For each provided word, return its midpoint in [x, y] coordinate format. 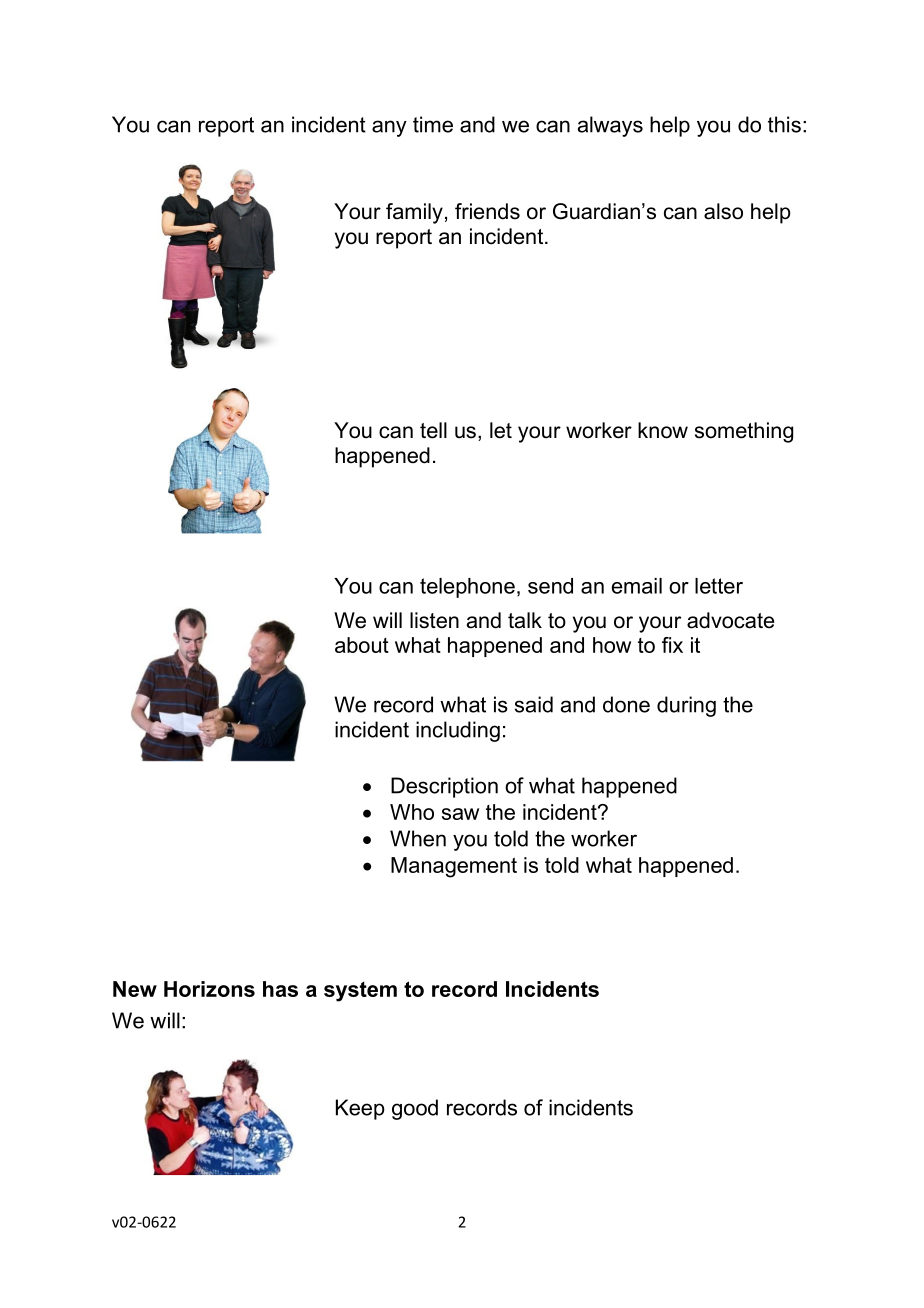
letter [719, 586]
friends [487, 211]
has [280, 989]
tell [433, 430]
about [362, 645]
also [723, 211]
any [389, 128]
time [433, 124]
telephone [467, 588]
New [135, 989]
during [686, 706]
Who [412, 812]
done [626, 704]
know [663, 430]
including [458, 731]
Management [454, 867]
